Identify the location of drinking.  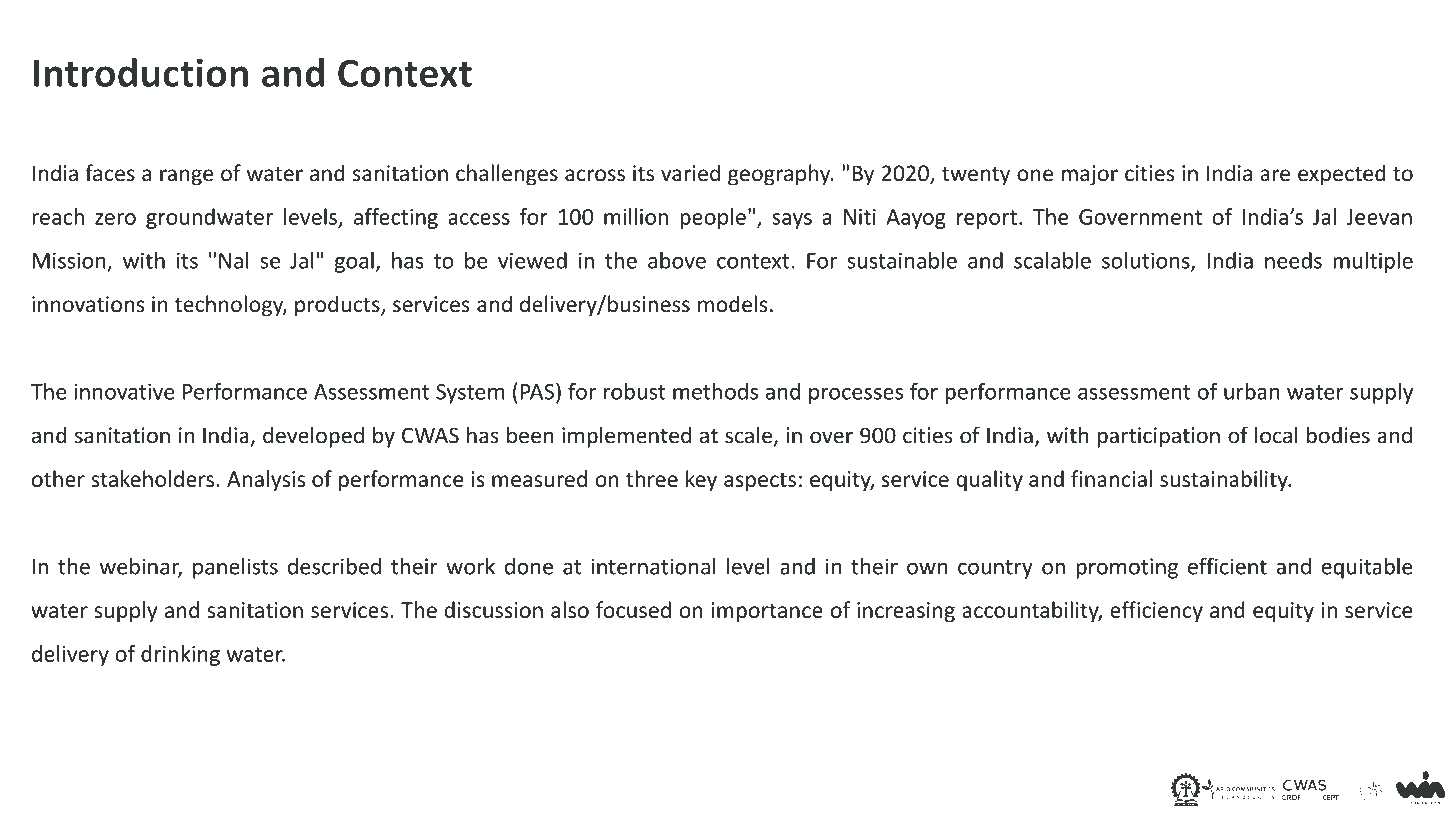
(180, 655).
